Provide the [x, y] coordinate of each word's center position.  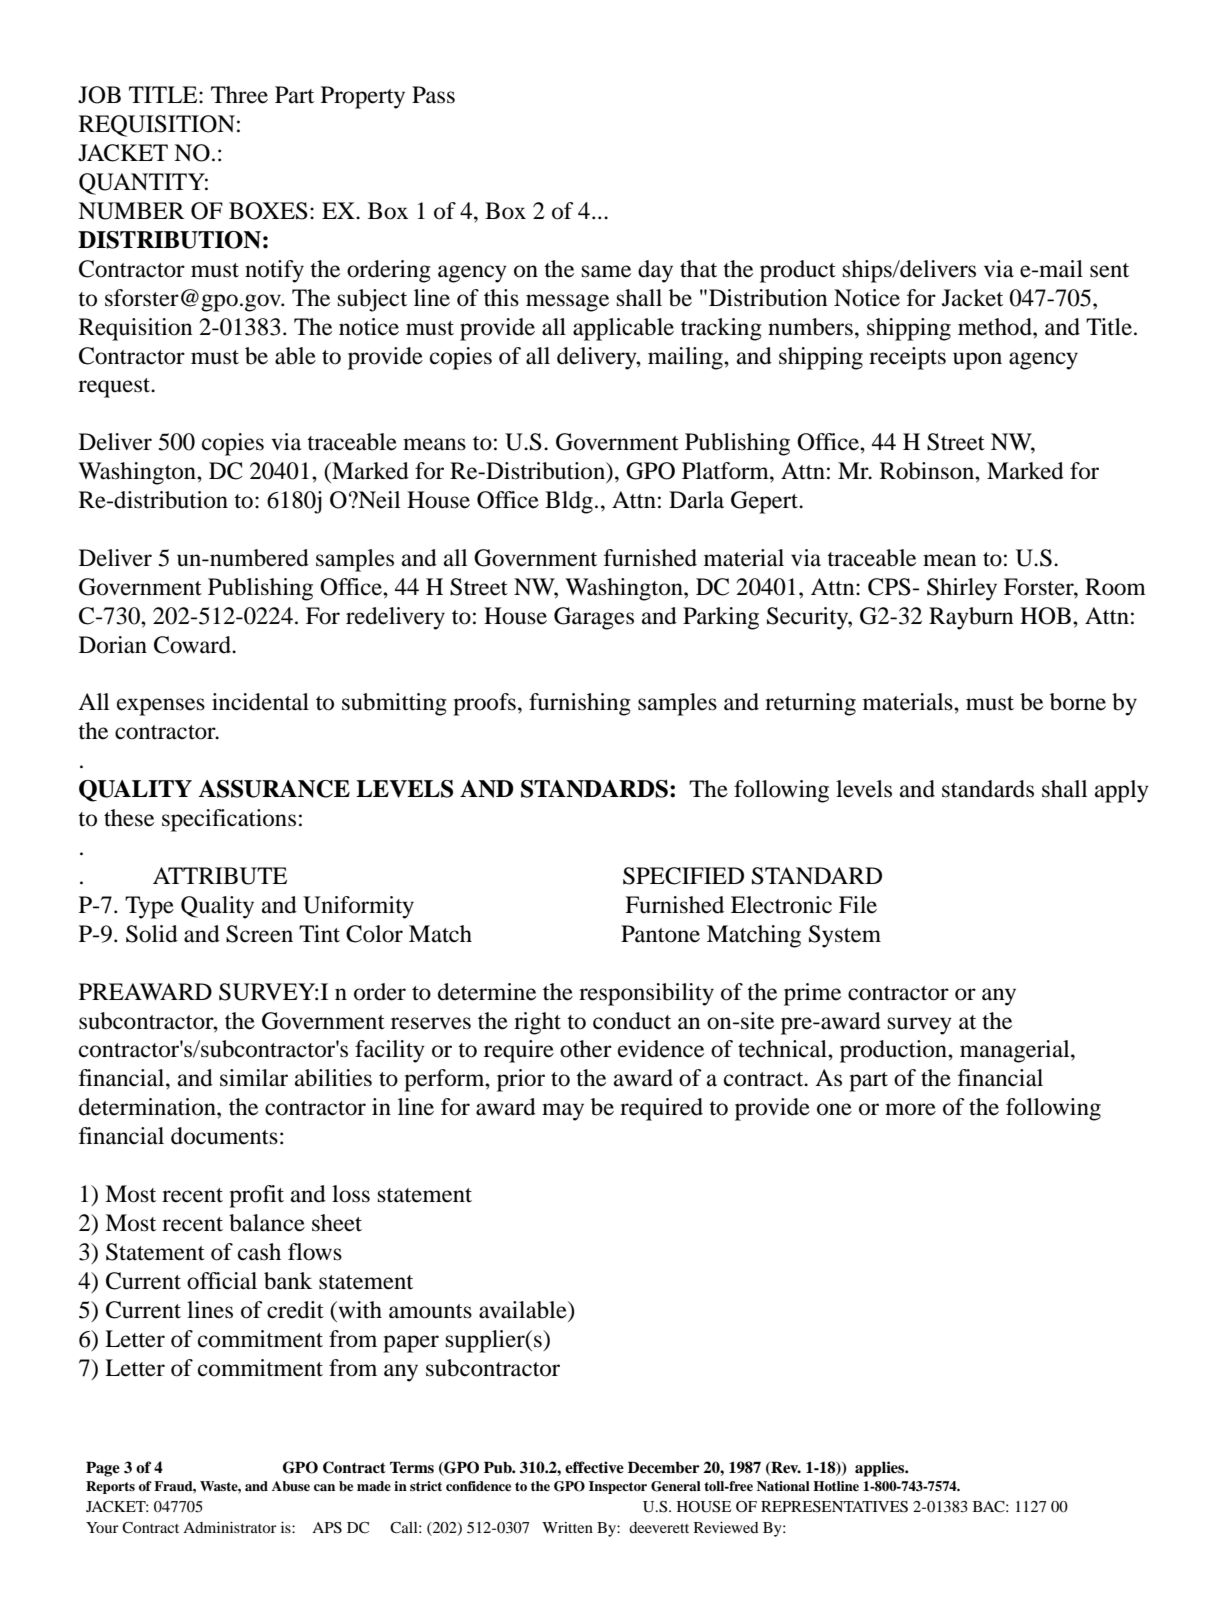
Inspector [618, 1487]
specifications [229, 820]
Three [239, 95]
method [996, 327]
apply [1122, 791]
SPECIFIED [683, 876]
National [783, 1486]
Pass [433, 95]
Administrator [230, 1527]
